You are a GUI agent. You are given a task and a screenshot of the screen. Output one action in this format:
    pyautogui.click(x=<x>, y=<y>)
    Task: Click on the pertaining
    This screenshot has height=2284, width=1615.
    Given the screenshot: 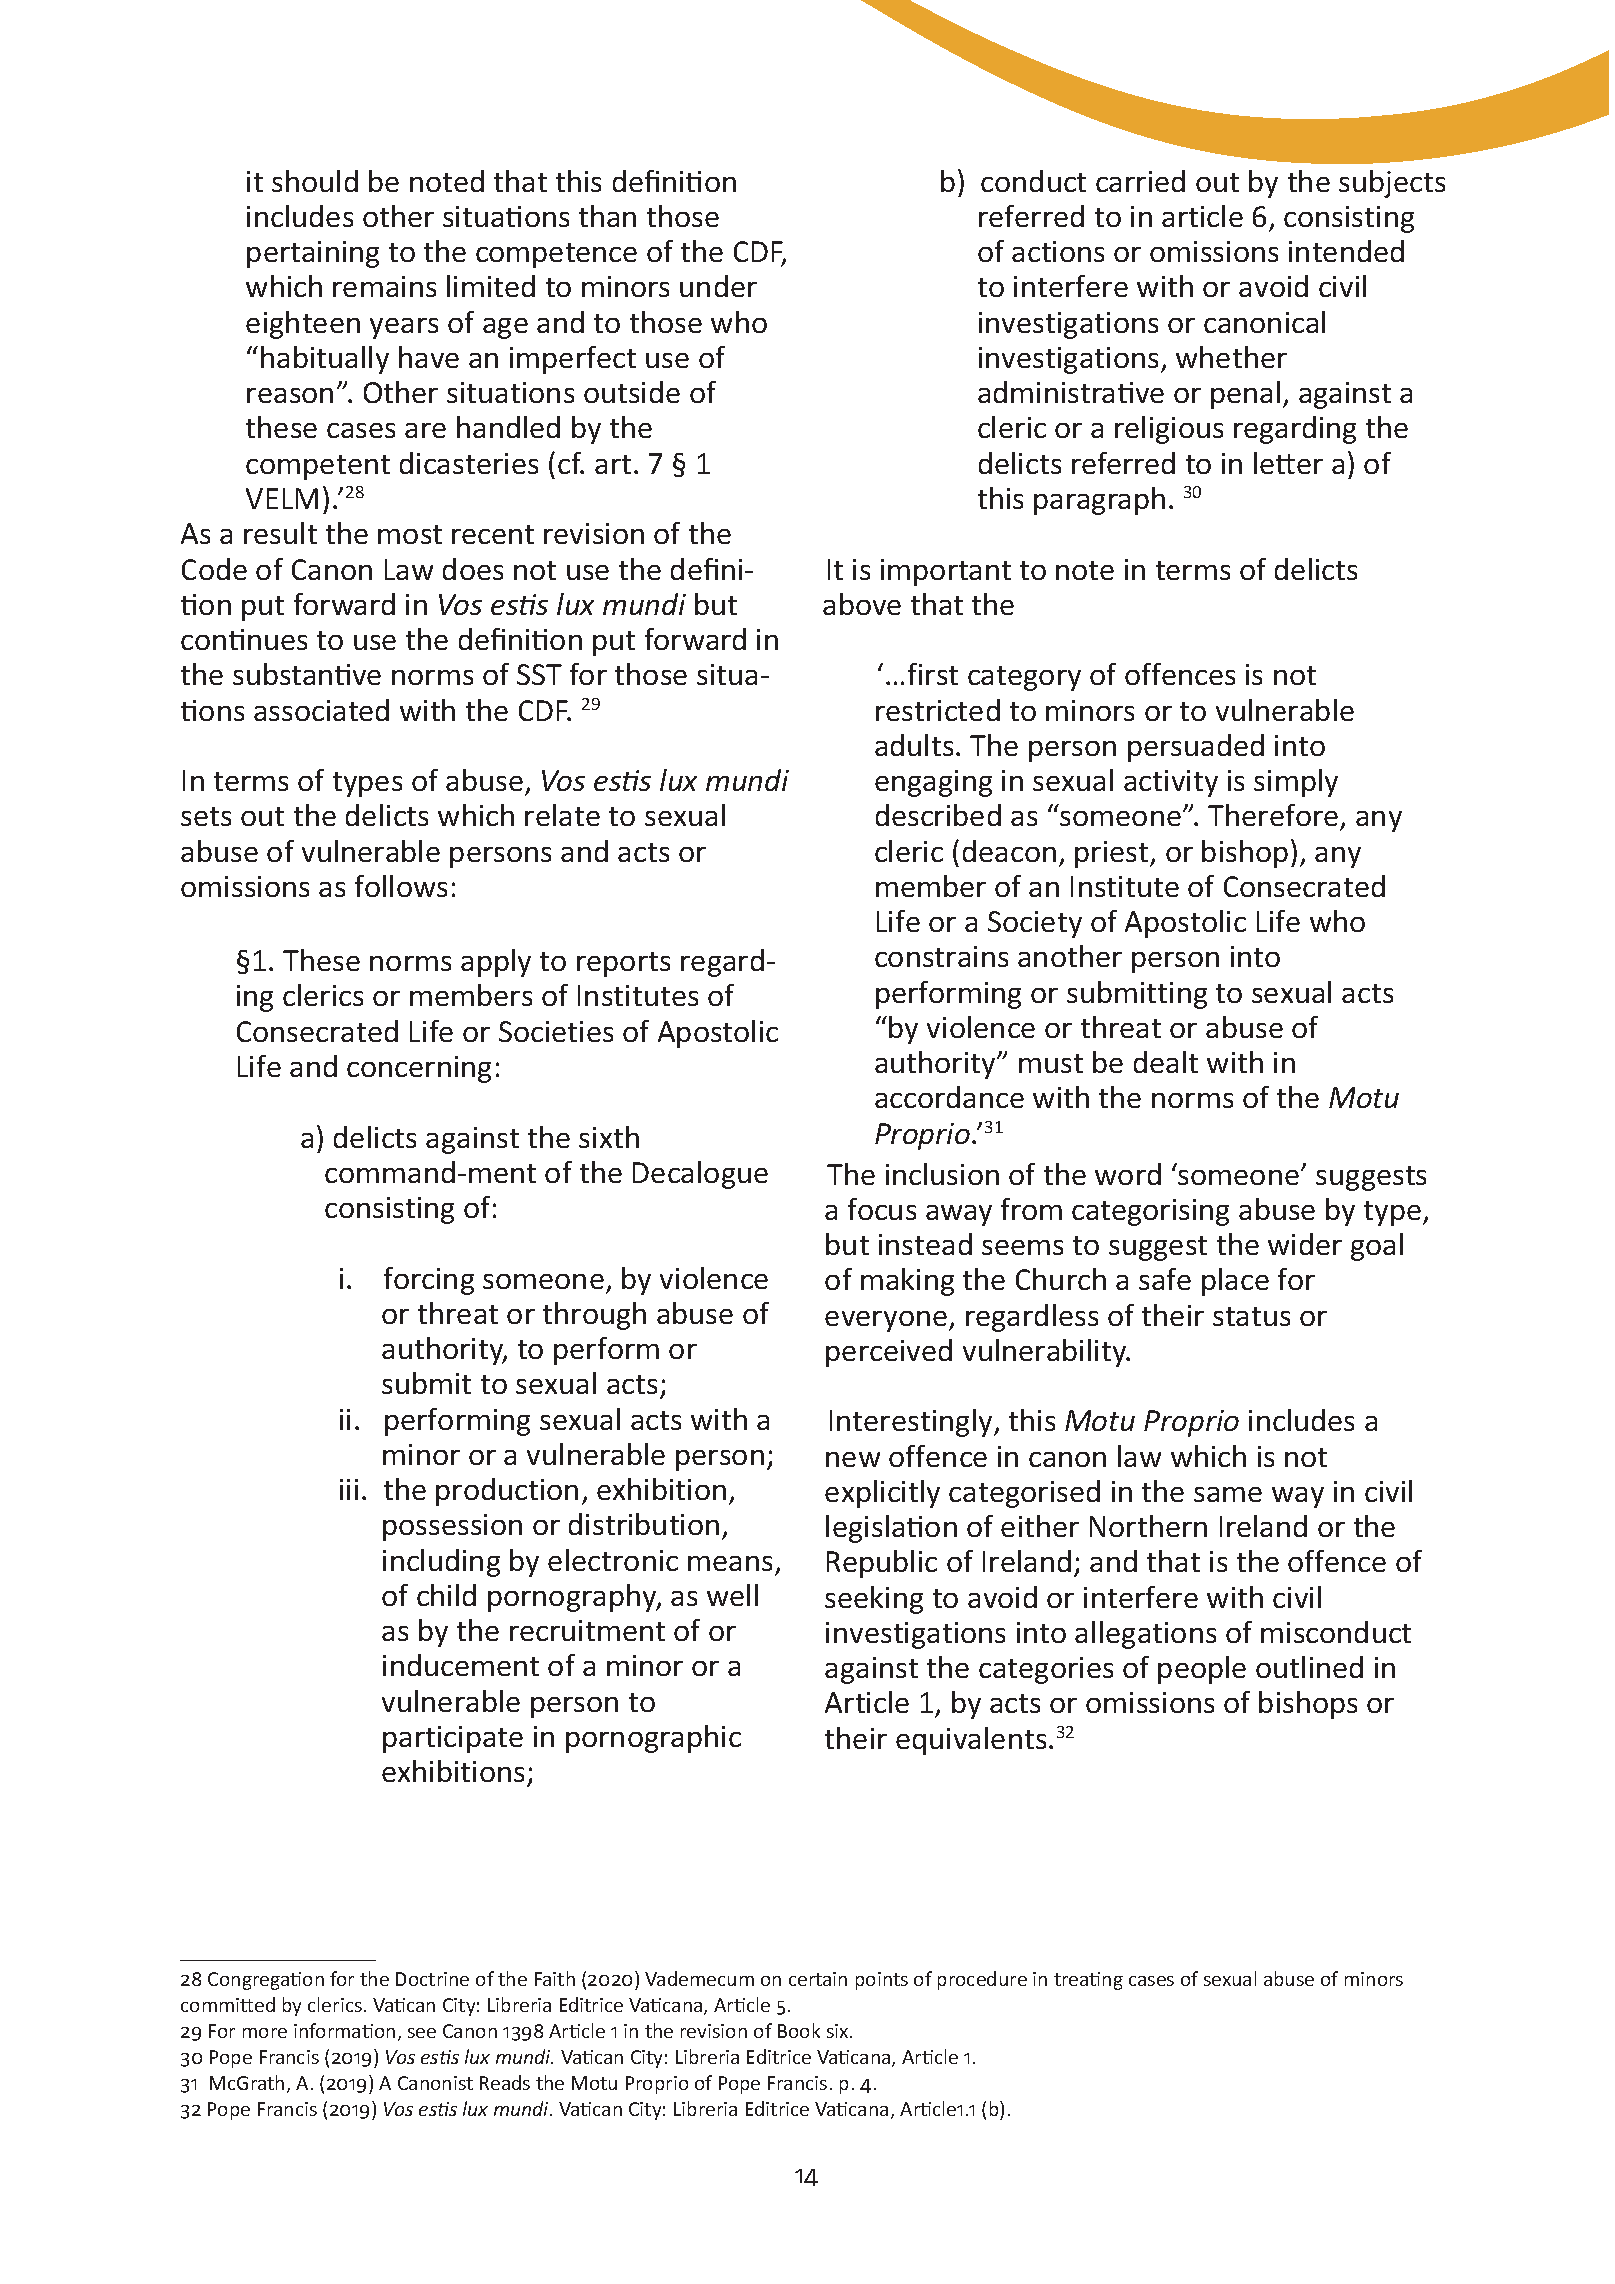 What is the action you would take?
    pyautogui.click(x=313, y=254)
